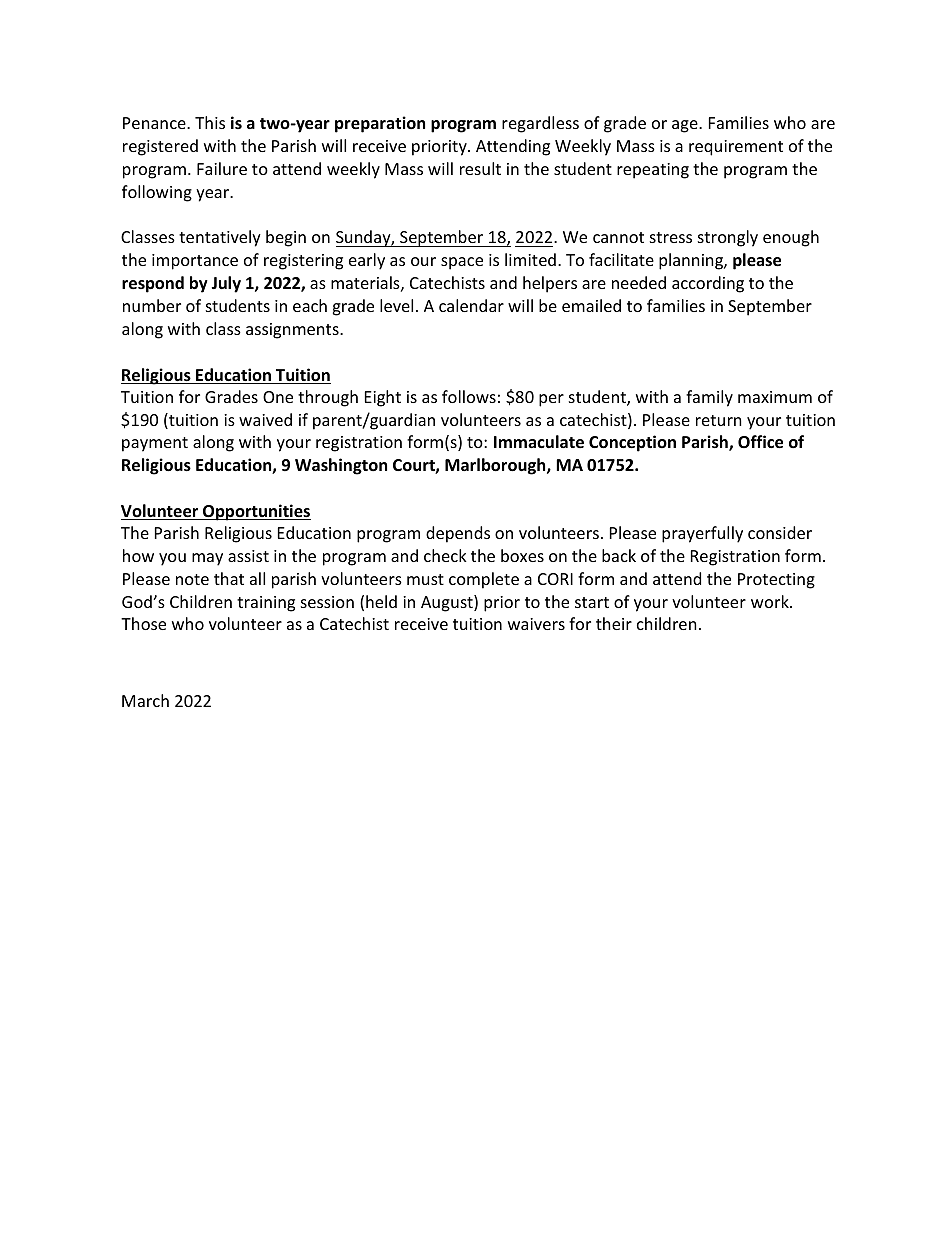 This screenshot has height=1233, width=952. I want to click on result, so click(480, 168).
